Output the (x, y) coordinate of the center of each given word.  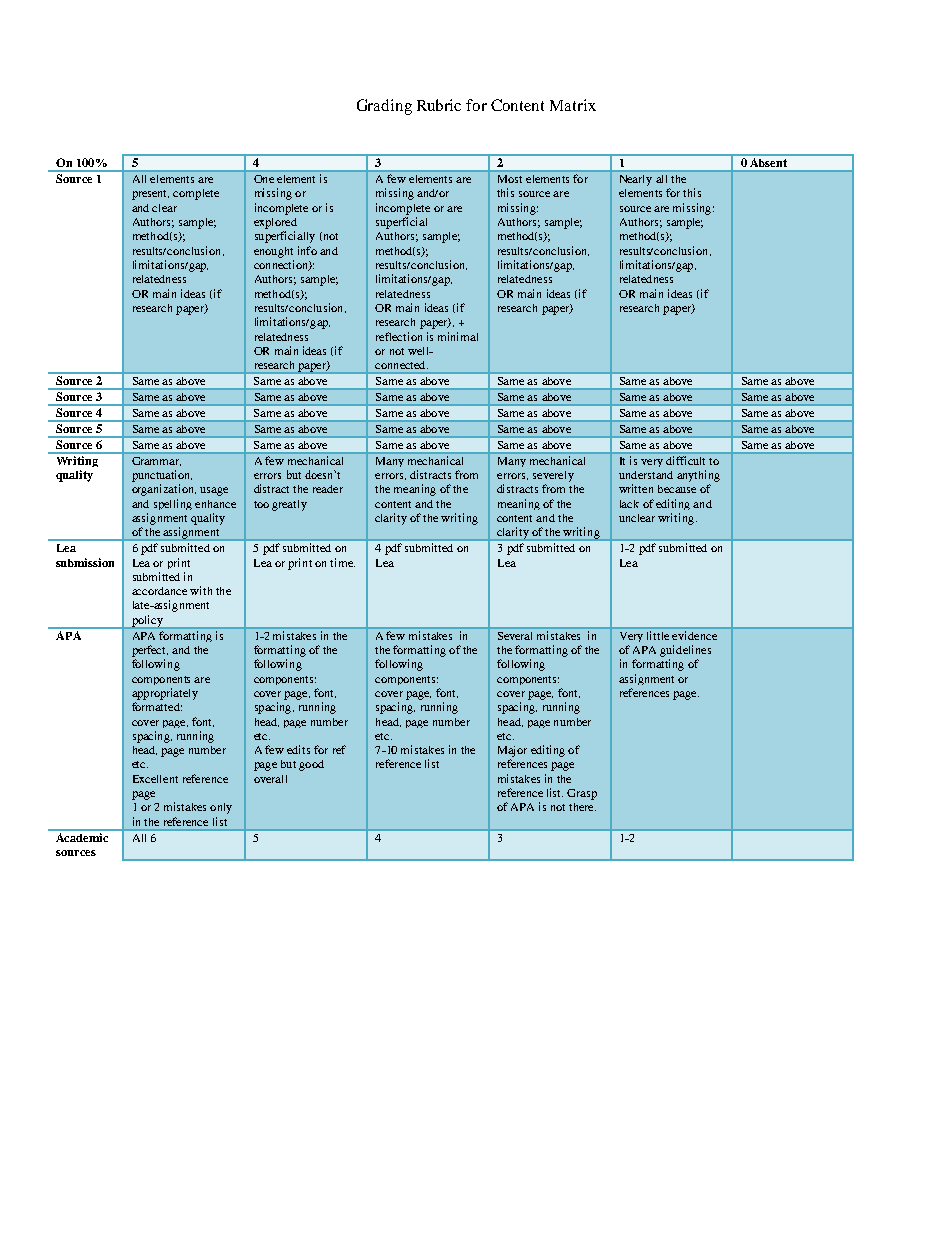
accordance (159, 591)
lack (629, 504)
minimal (458, 336)
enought (273, 252)
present (150, 195)
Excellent (155, 779)
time (342, 562)
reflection (399, 336)
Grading (384, 107)
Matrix (573, 105)
